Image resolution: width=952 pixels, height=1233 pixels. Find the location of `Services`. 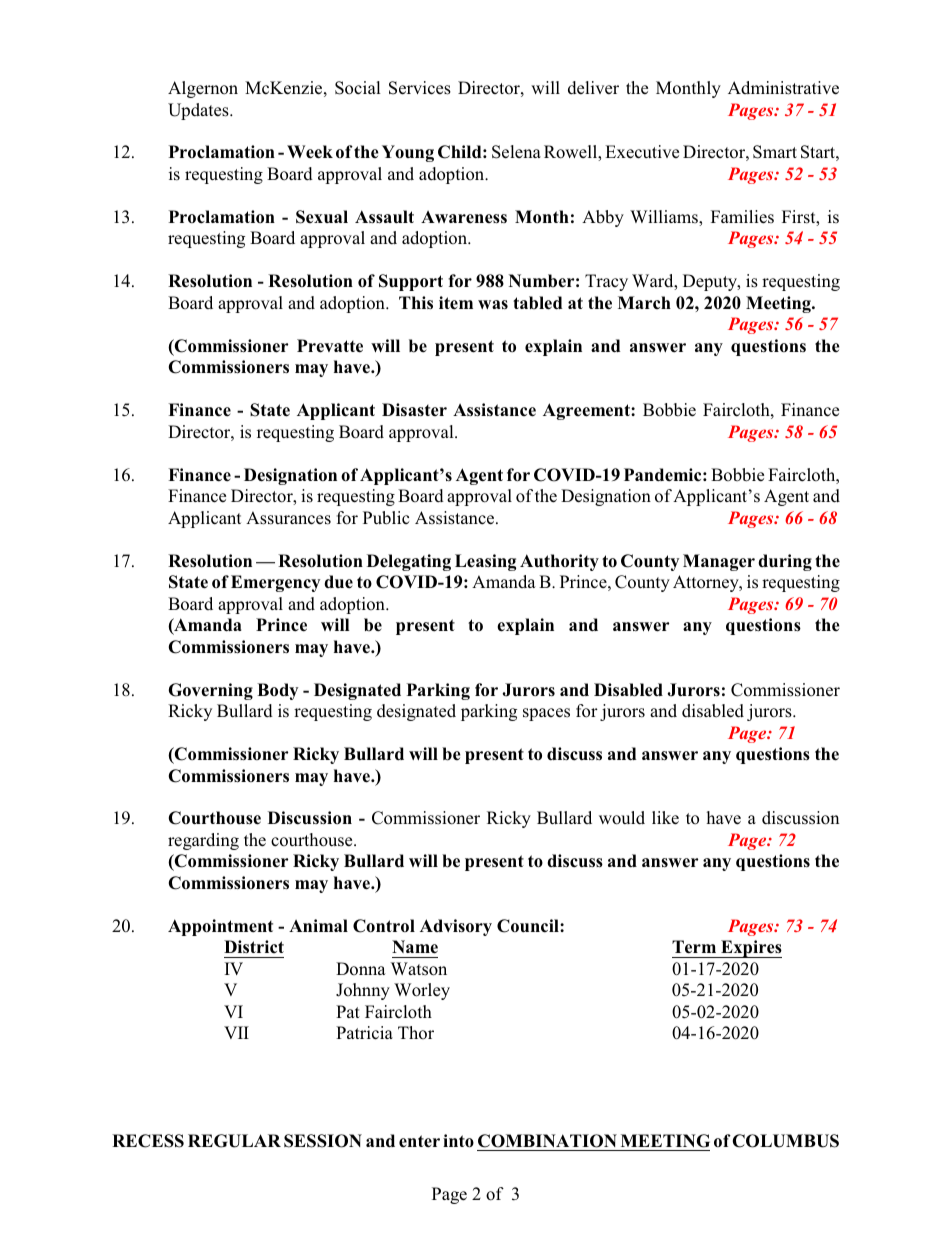

Services is located at coordinates (420, 88).
